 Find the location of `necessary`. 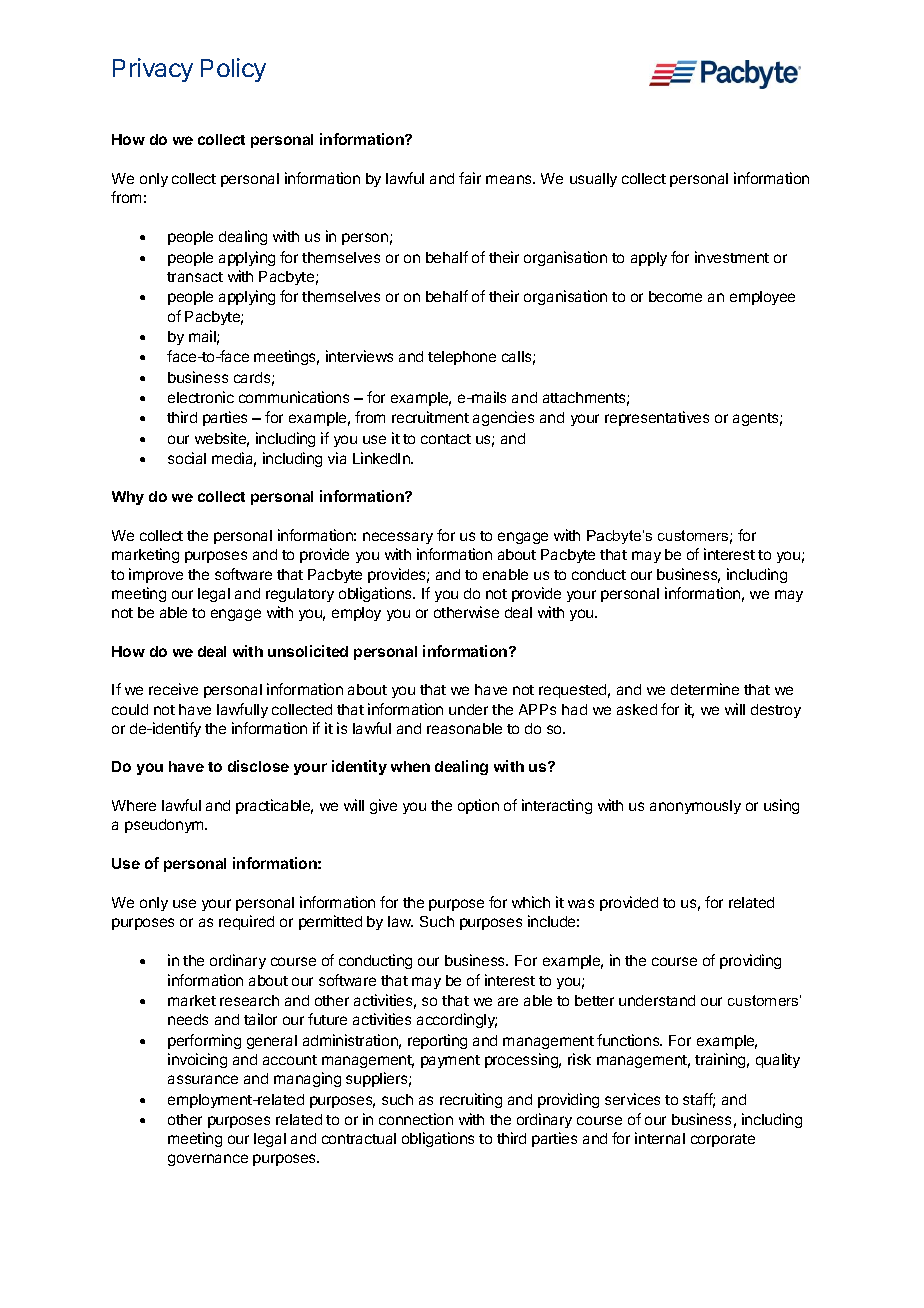

necessary is located at coordinates (398, 538).
